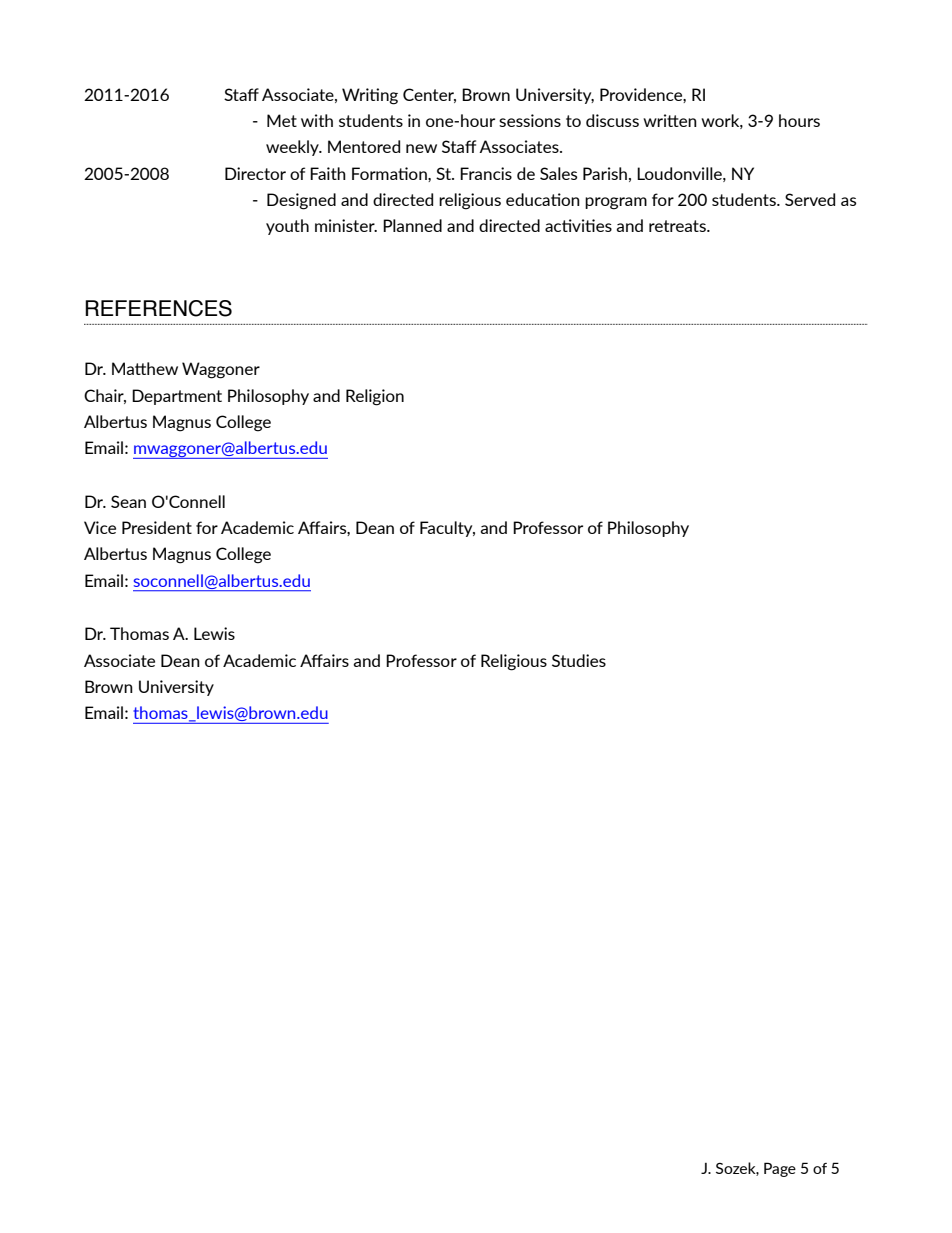 The width and height of the document is (952, 1233). What do you see at coordinates (780, 1169) in the document?
I see `Page` at bounding box center [780, 1169].
